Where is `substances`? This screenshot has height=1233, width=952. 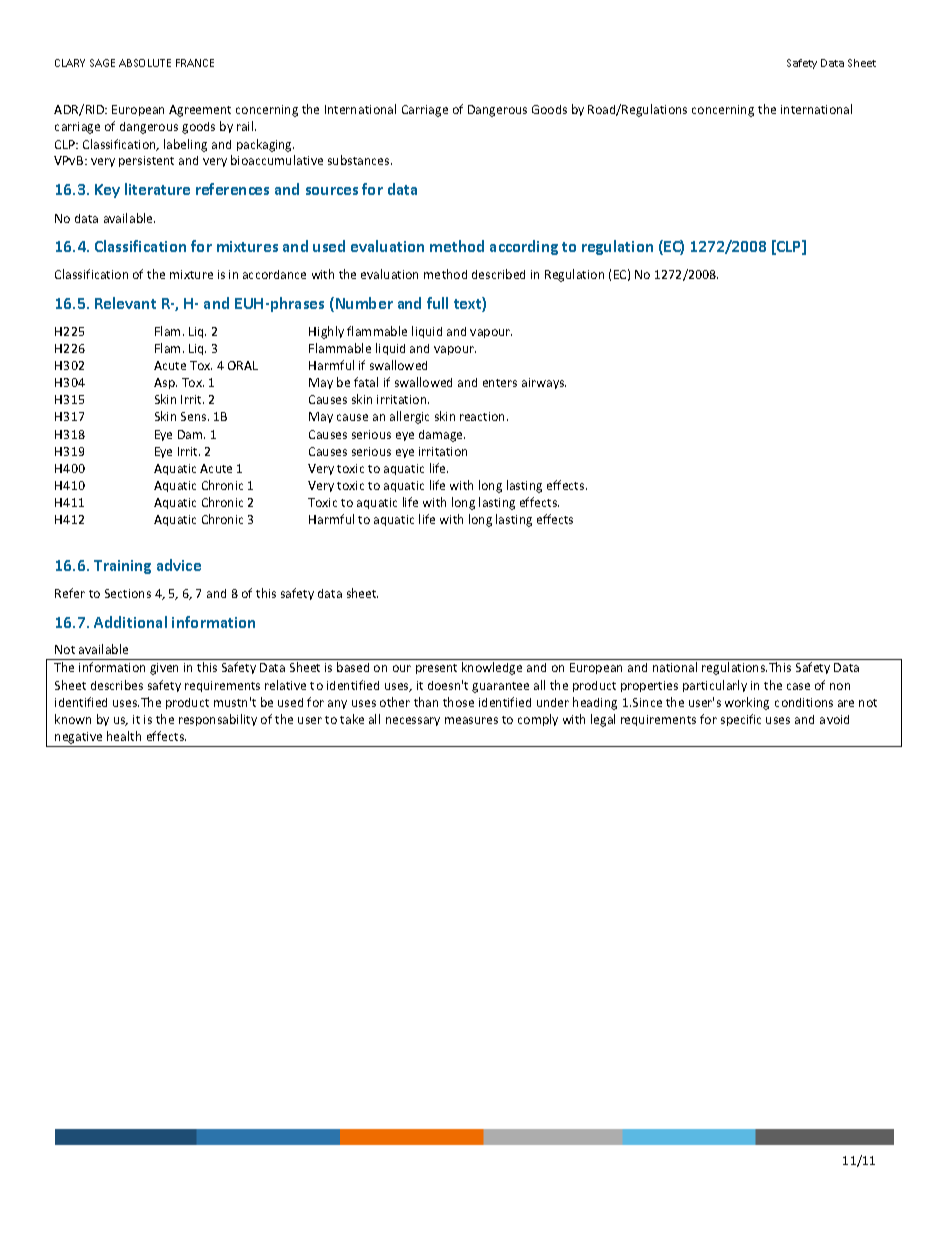 substances is located at coordinates (360, 160).
